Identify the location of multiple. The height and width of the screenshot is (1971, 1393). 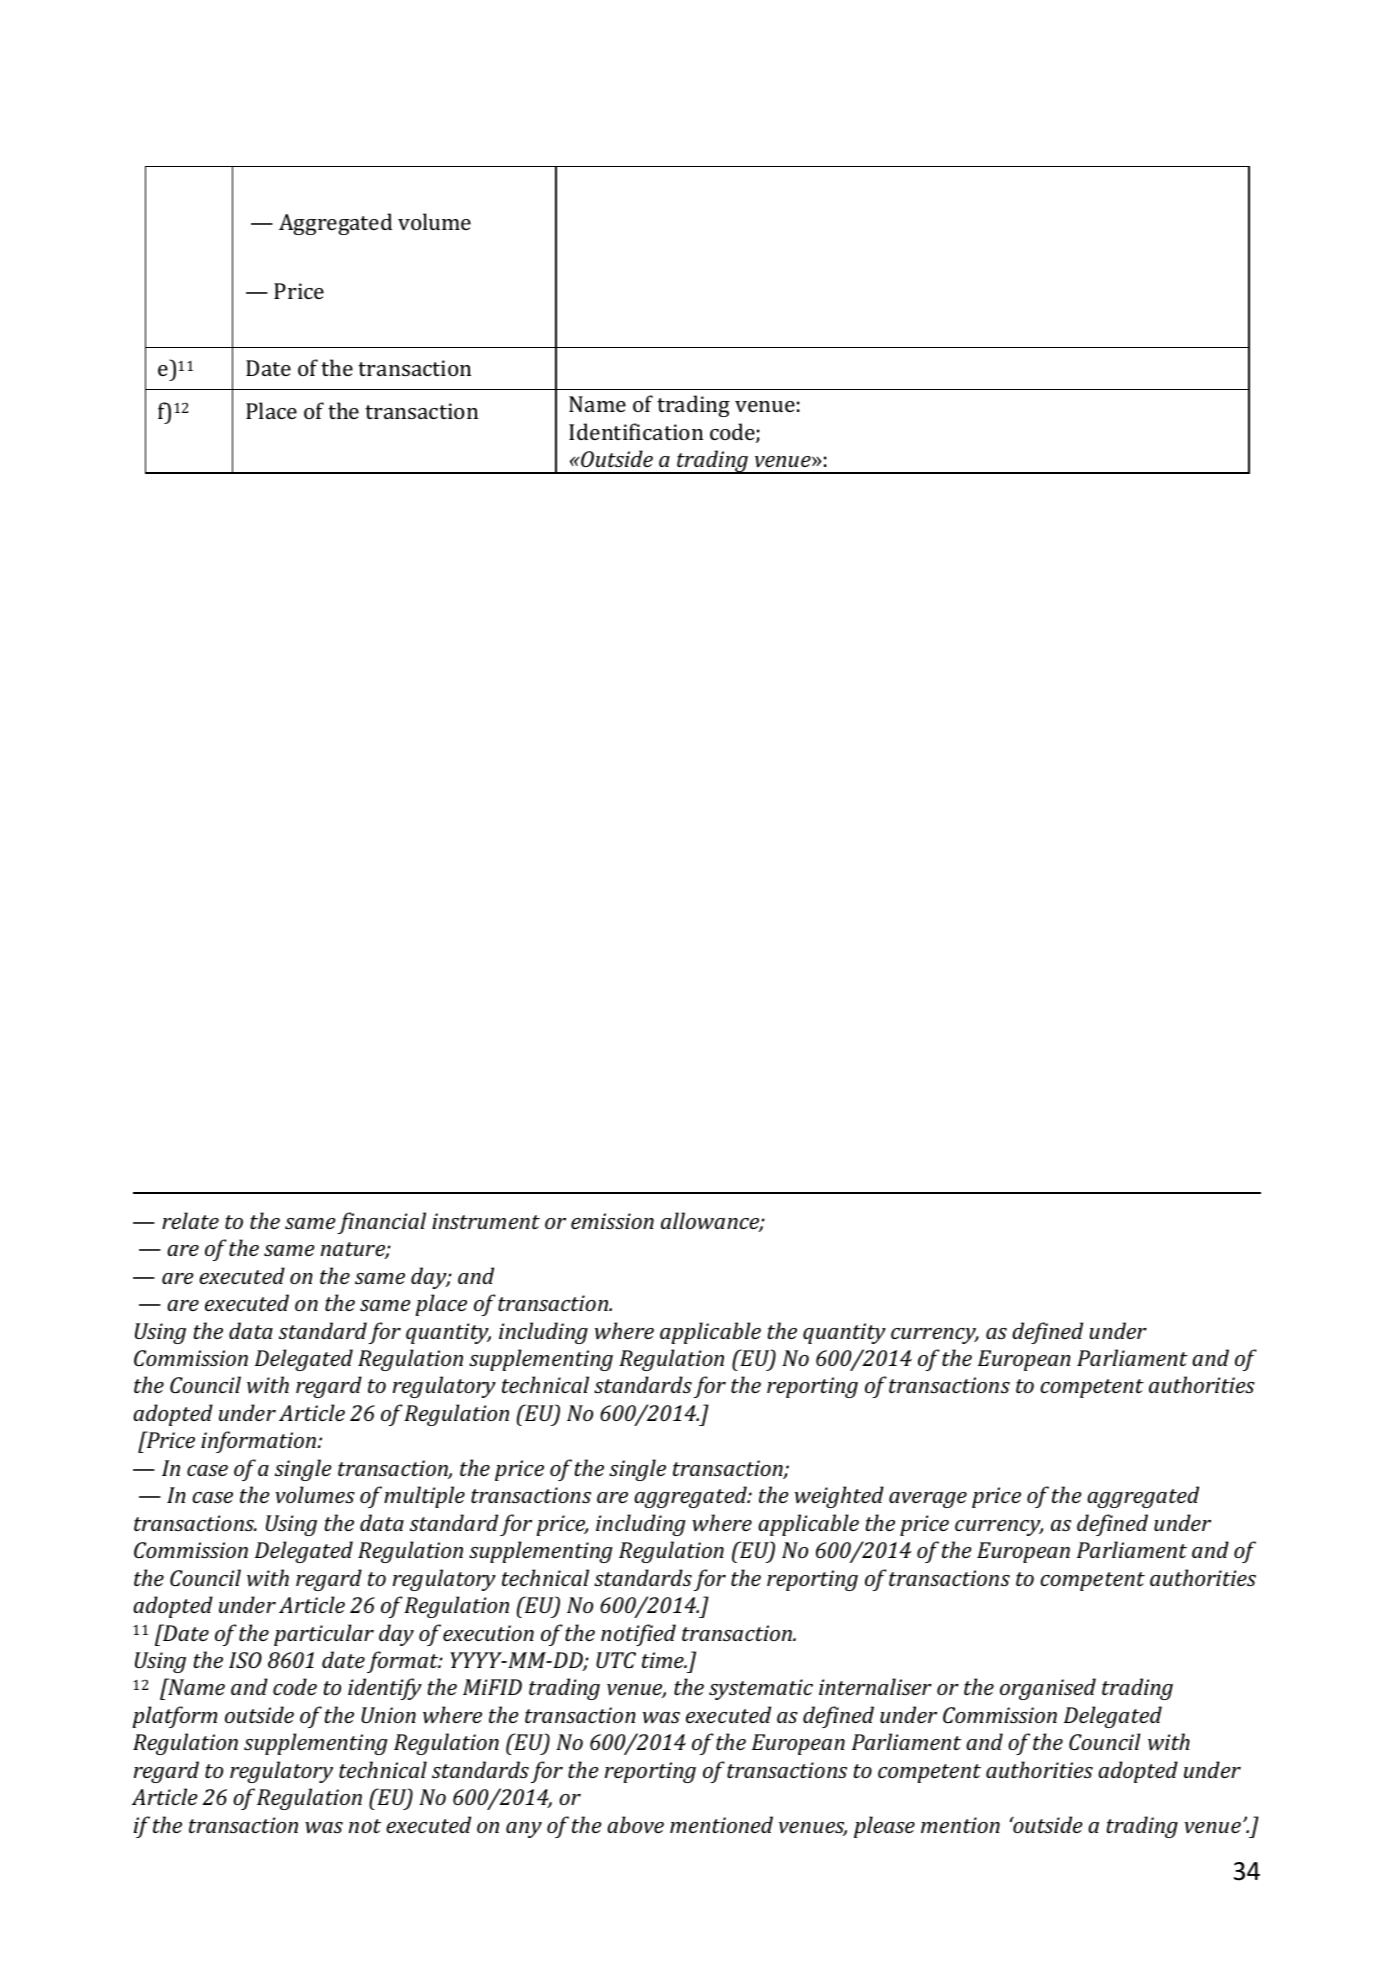
(424, 1497).
